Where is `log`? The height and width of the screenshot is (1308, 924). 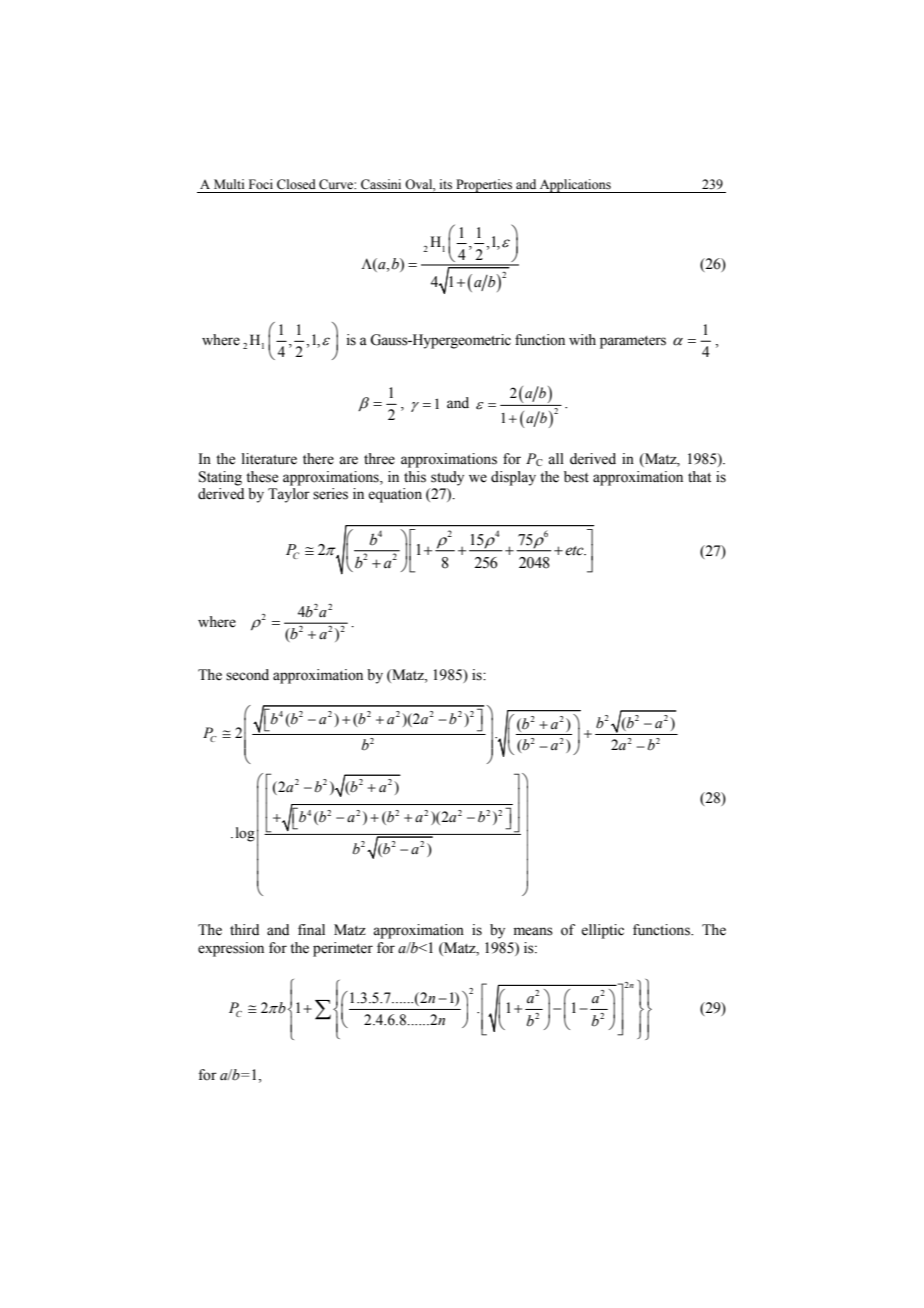
log is located at coordinates (245, 834).
